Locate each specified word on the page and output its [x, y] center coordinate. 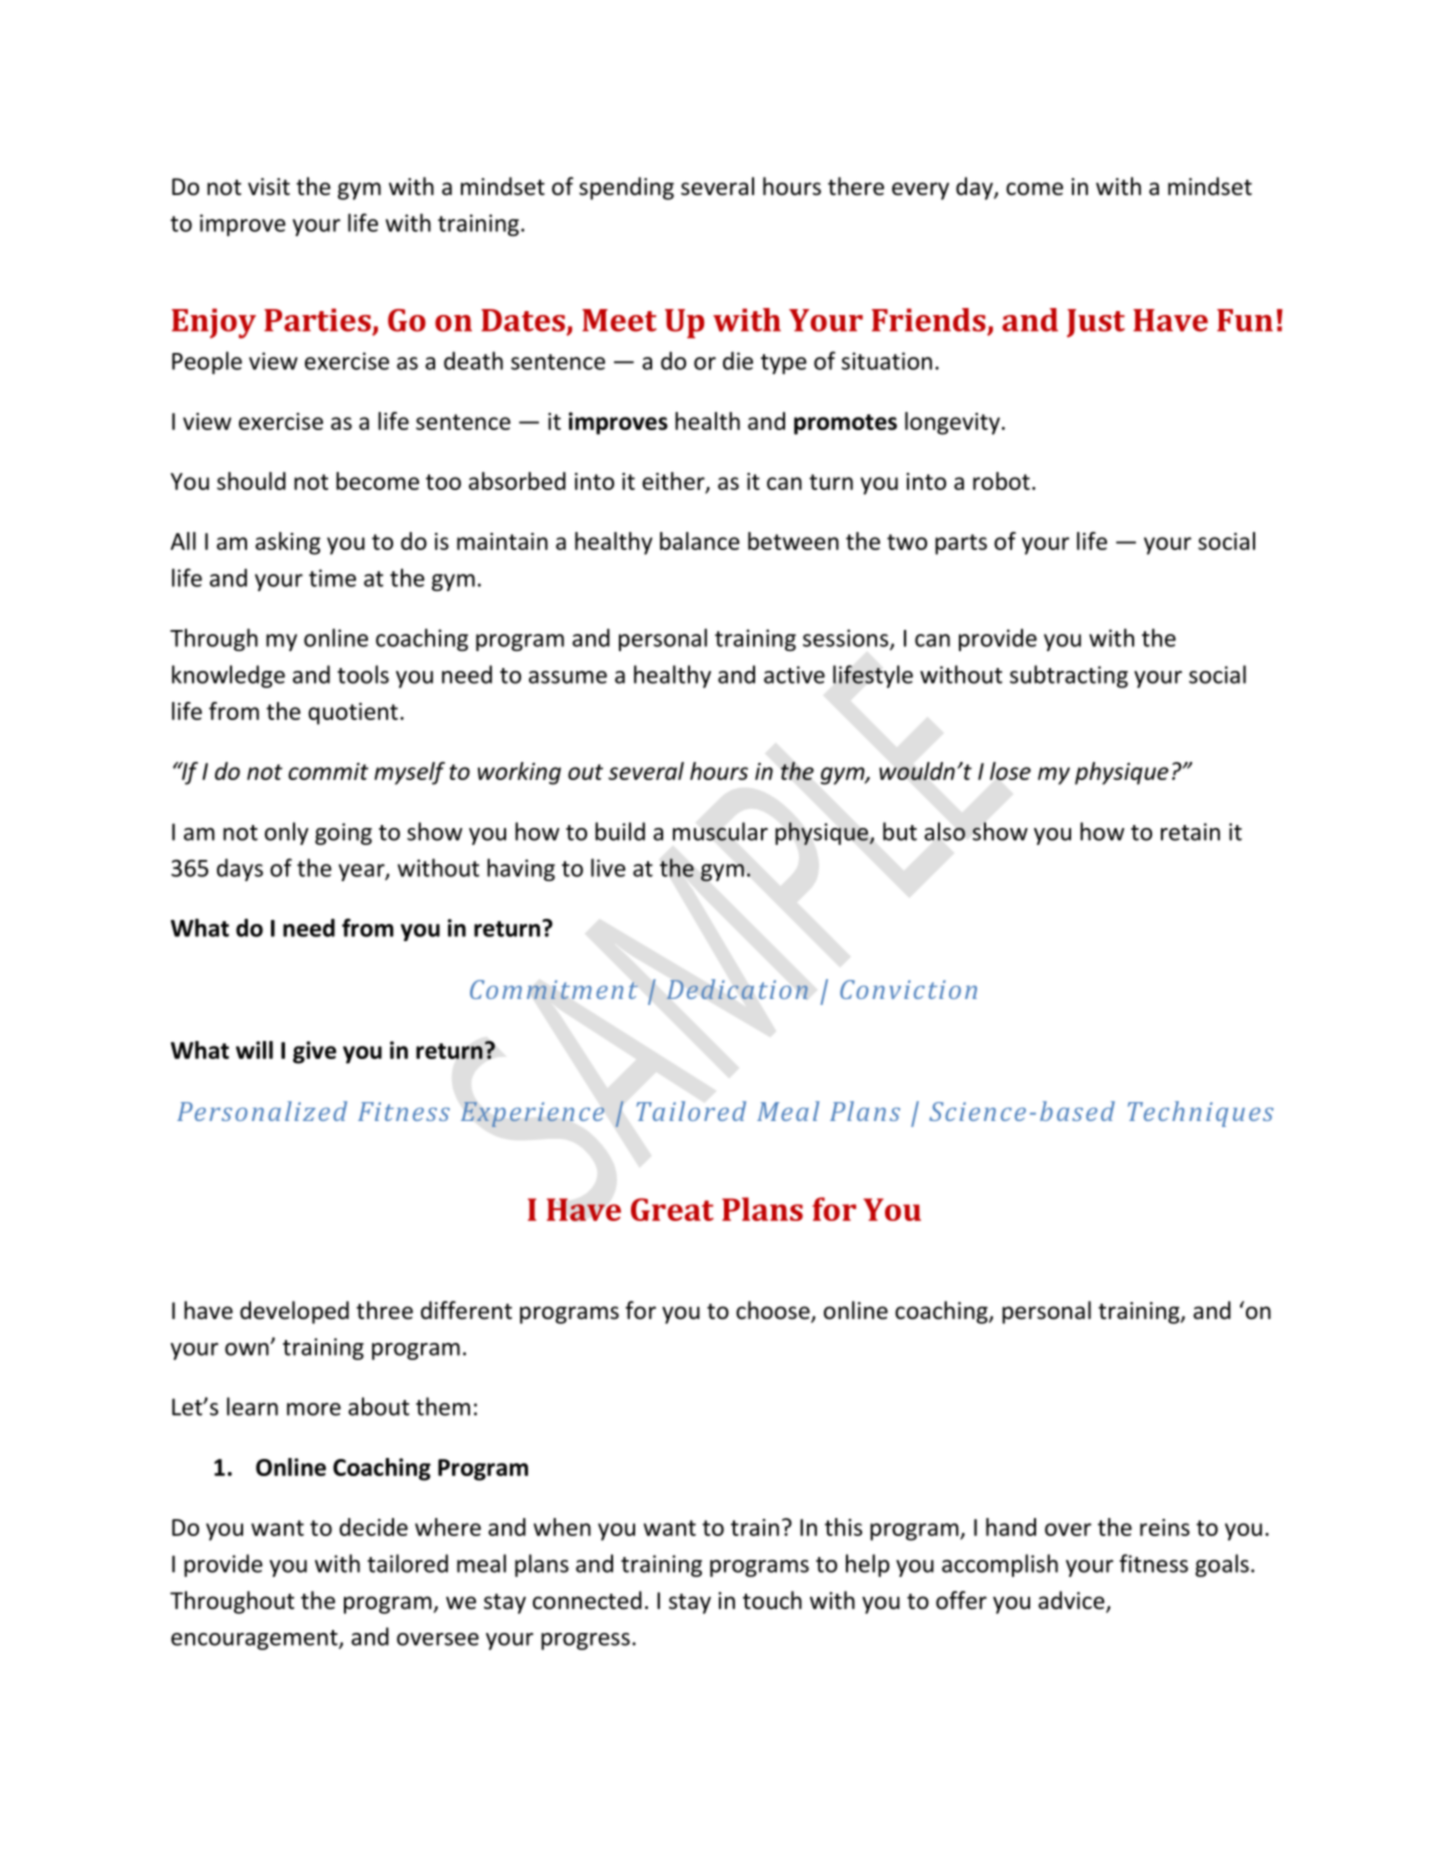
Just [1096, 323]
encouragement [255, 1640]
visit [269, 187]
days [240, 869]
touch [772, 1600]
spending [626, 188]
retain [1190, 832]
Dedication [737, 989]
